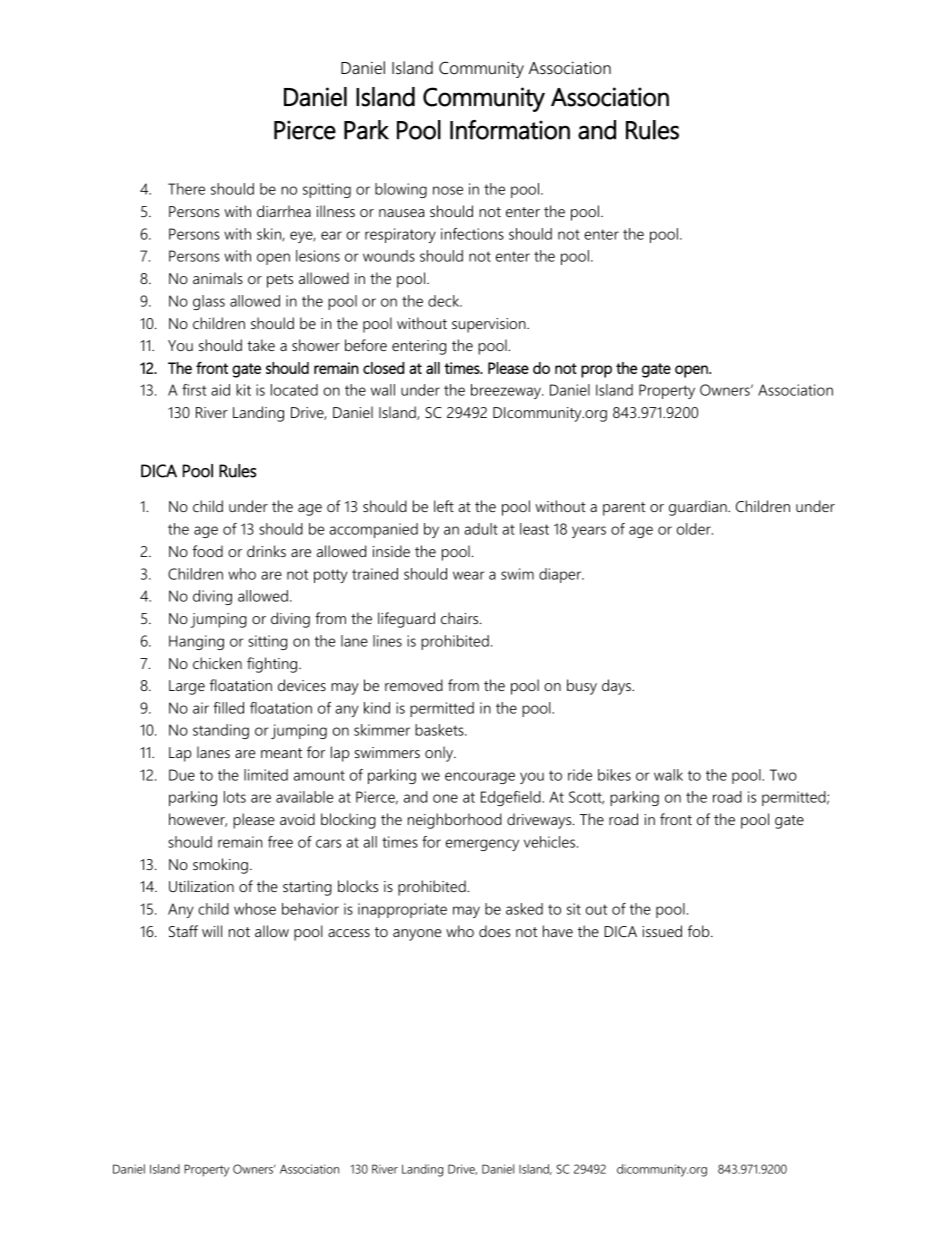  Describe the element at coordinates (266, 551) in the image. I see `drinks` at that location.
